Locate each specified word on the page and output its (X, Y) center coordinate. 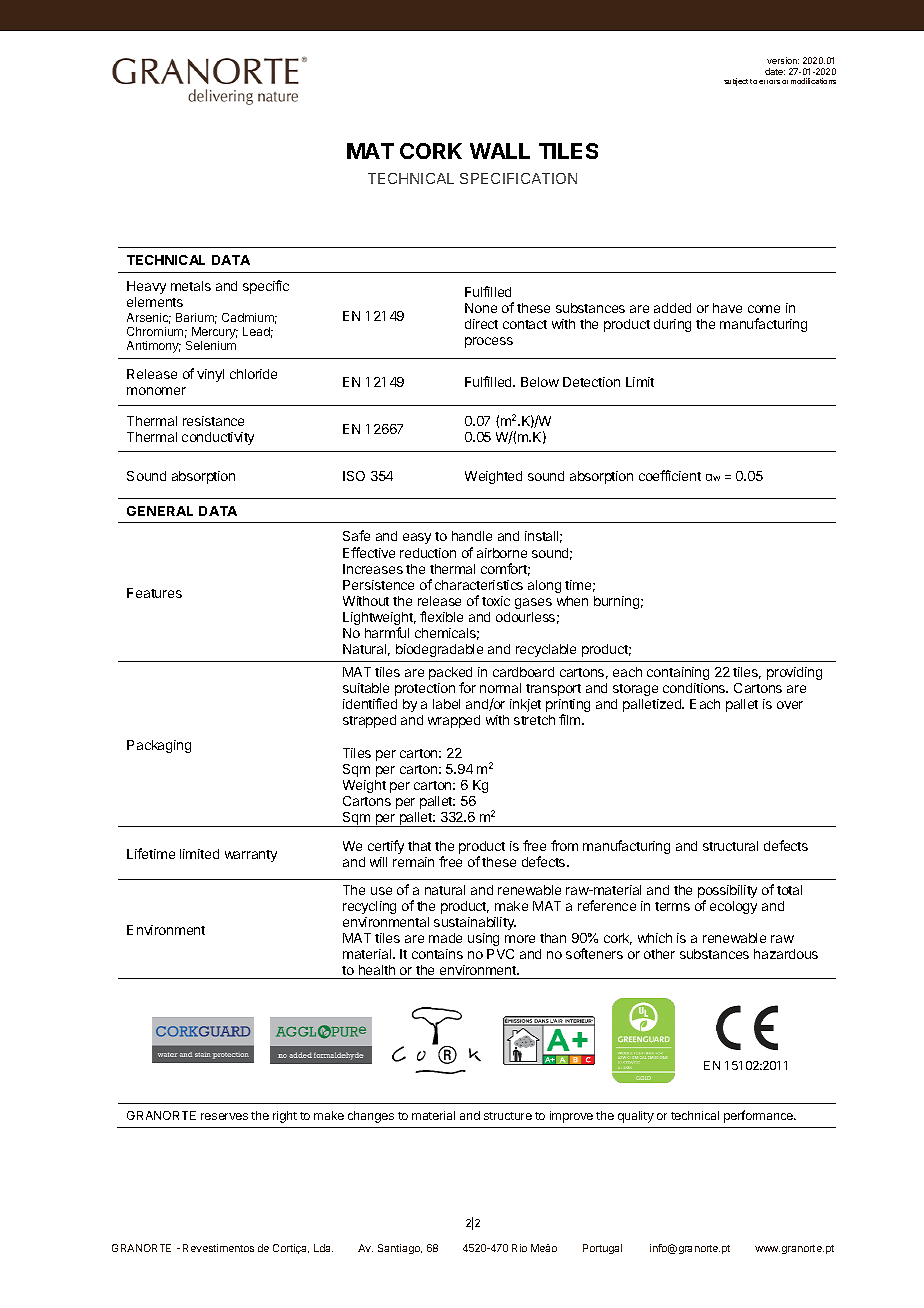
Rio (519, 1248)
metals (191, 286)
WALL (500, 151)
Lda (323, 1248)
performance (759, 1116)
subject (736, 82)
